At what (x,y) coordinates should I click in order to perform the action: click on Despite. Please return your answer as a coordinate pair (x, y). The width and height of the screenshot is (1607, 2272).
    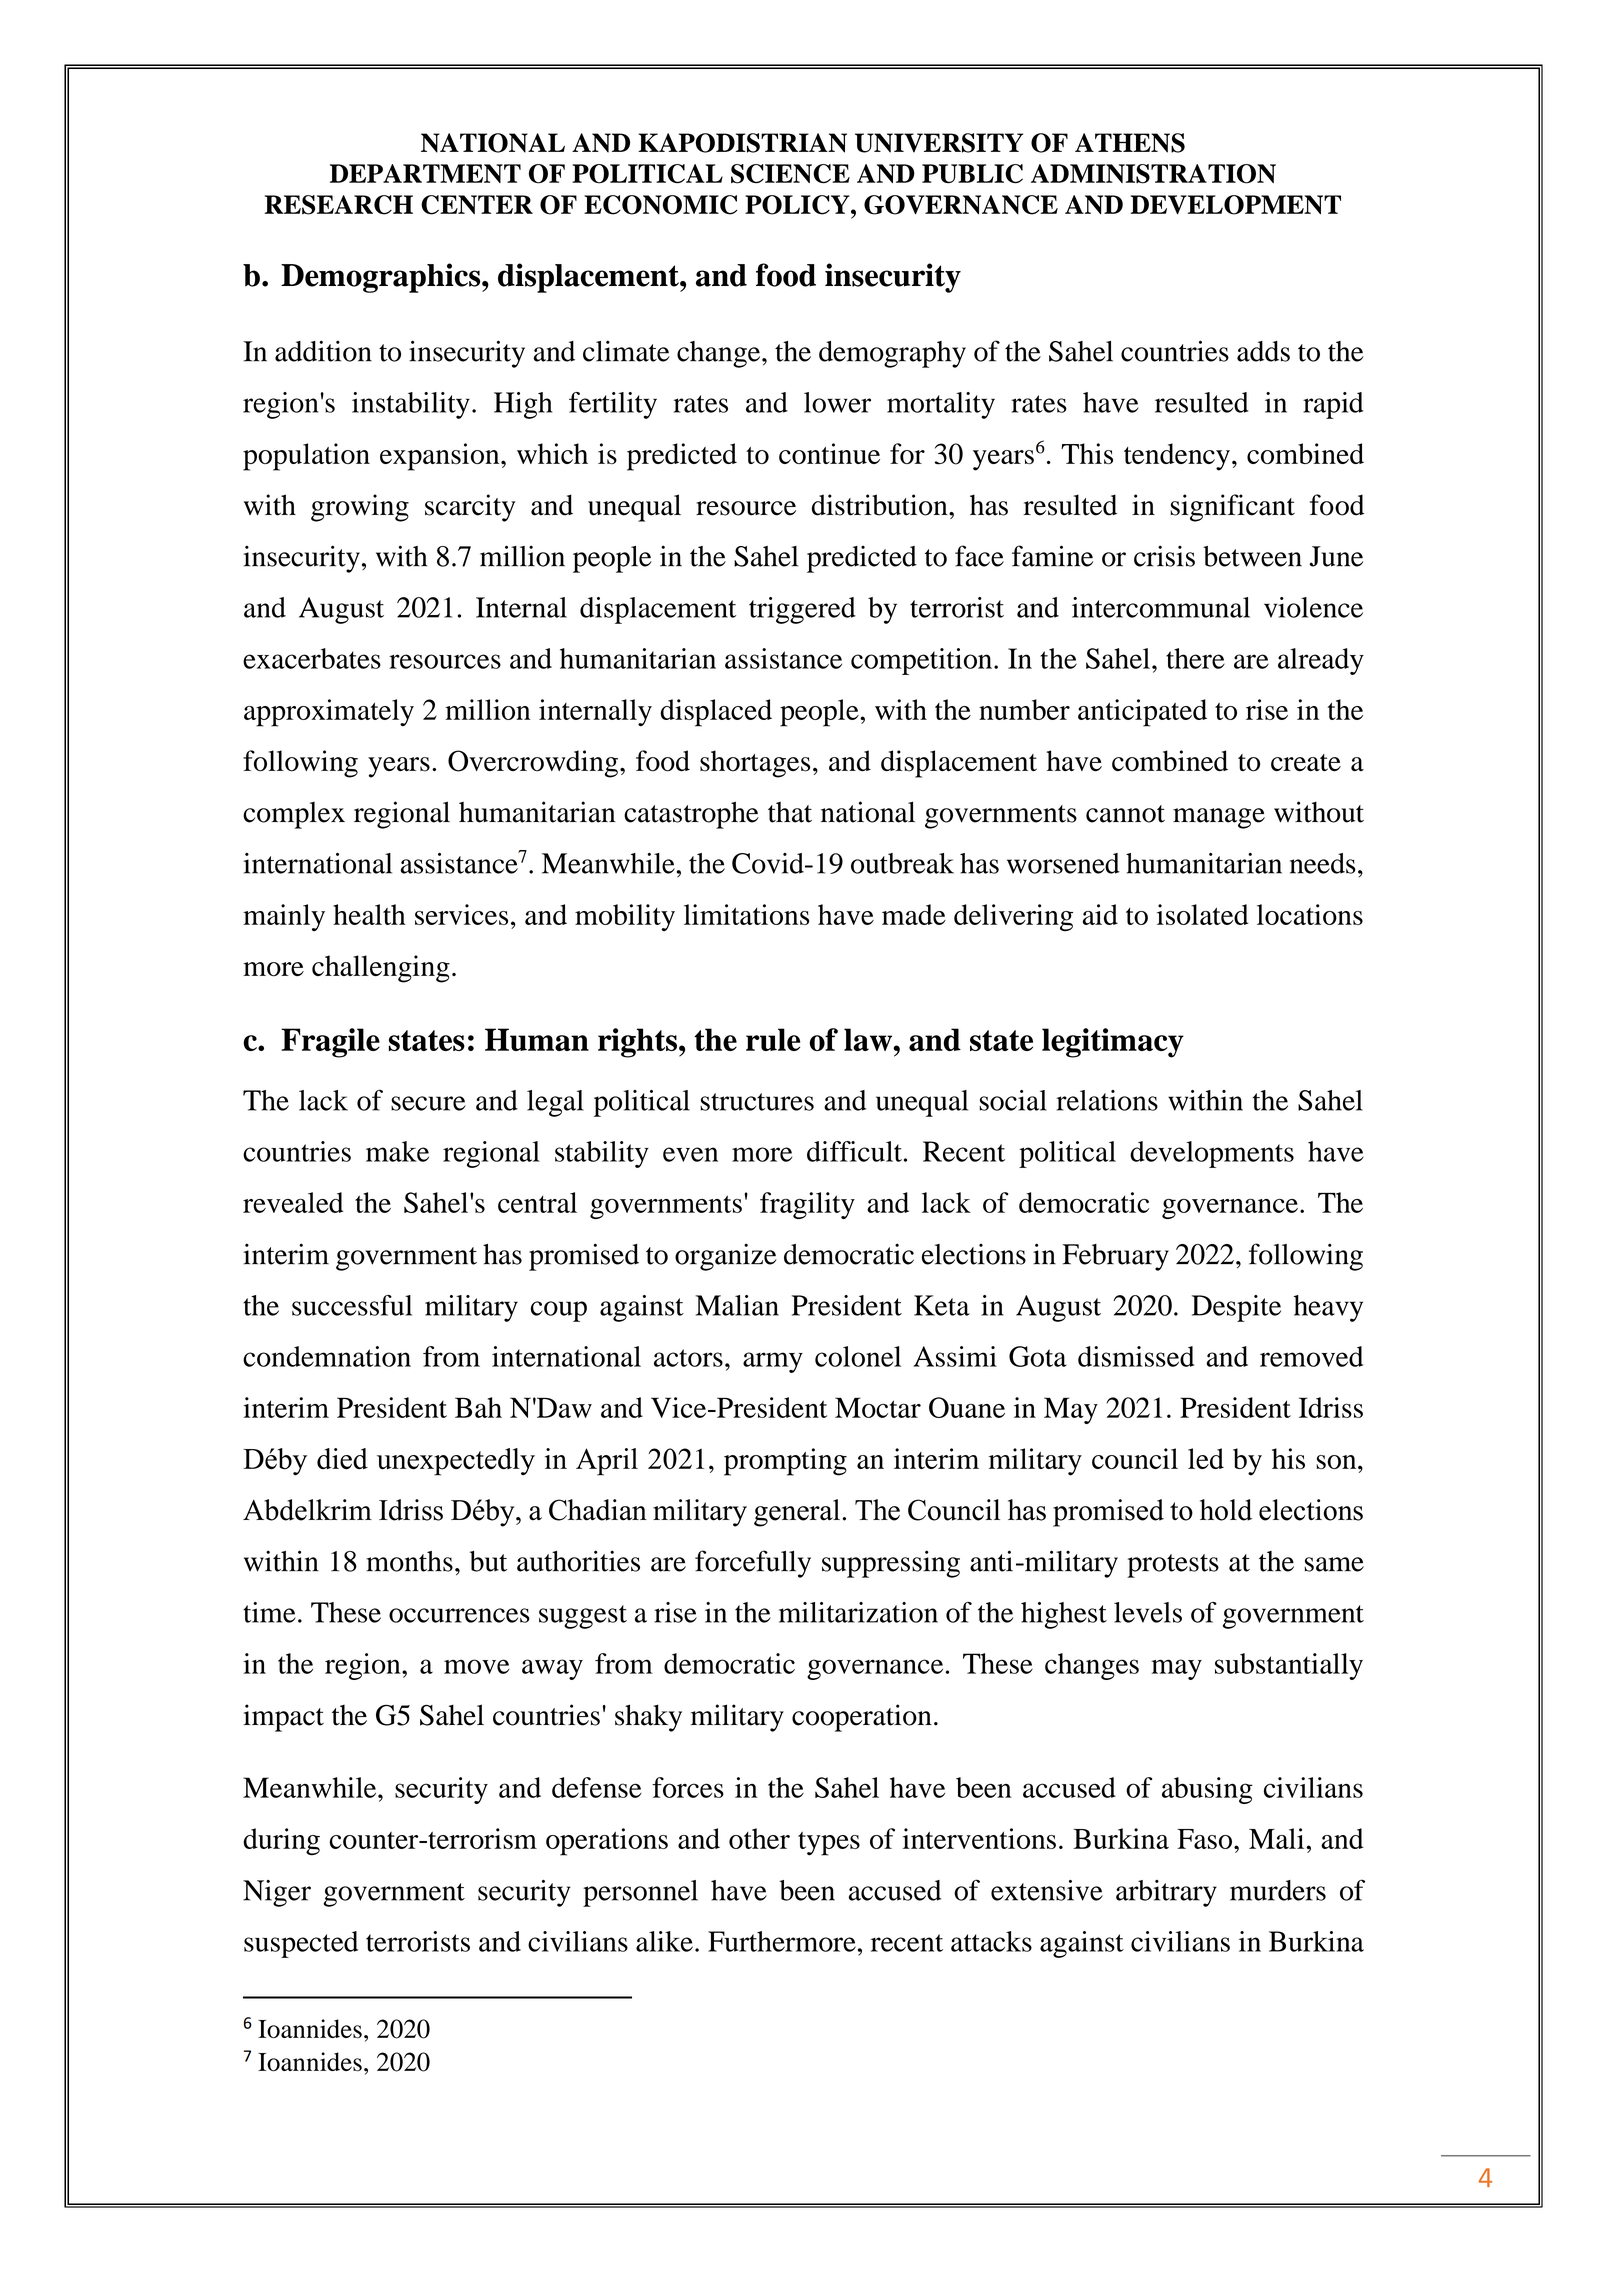
    Looking at the image, I should click on (1236, 1308).
